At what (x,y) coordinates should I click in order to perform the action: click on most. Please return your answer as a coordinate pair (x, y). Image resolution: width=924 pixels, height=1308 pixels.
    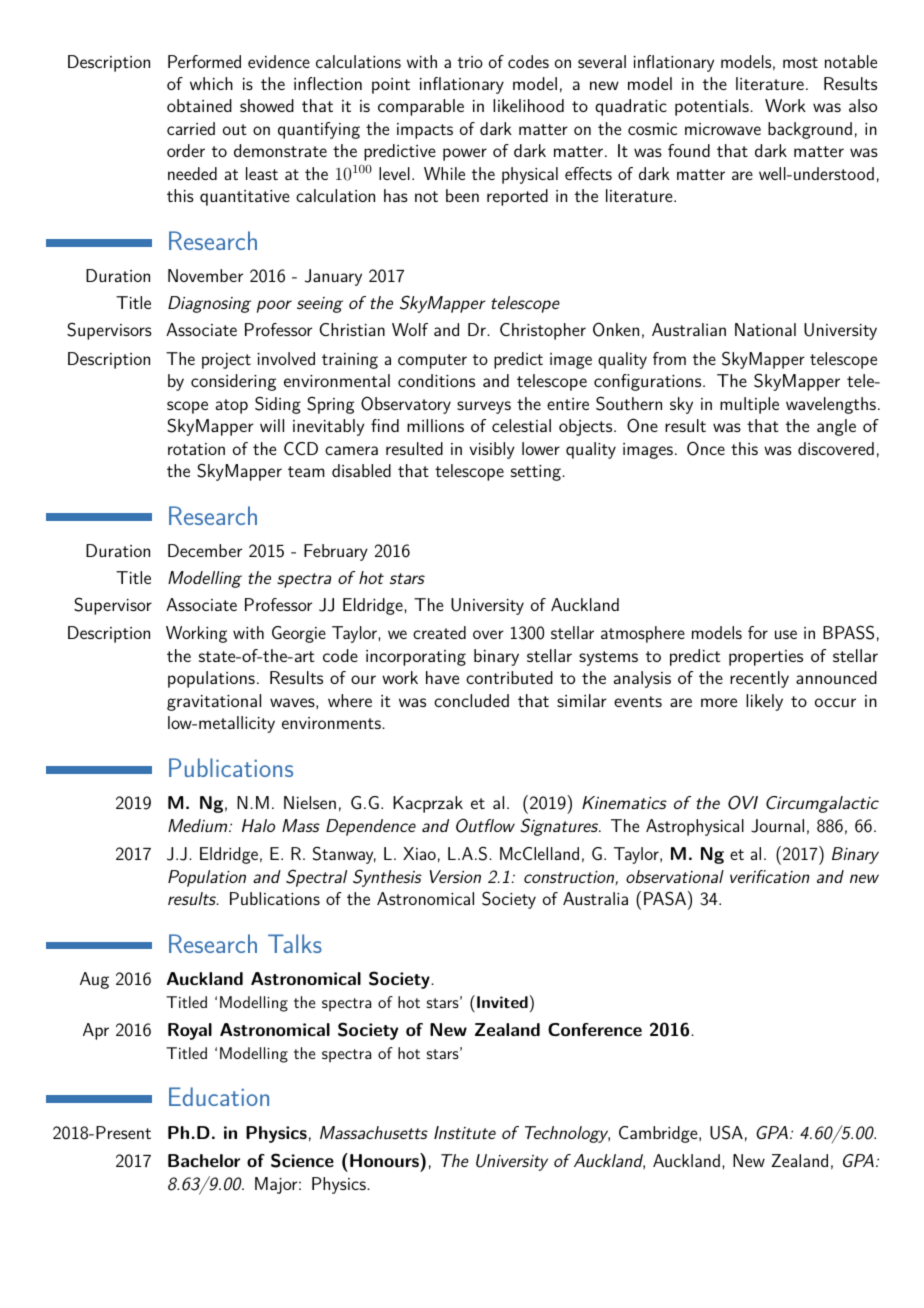
    Looking at the image, I should click on (800, 62).
